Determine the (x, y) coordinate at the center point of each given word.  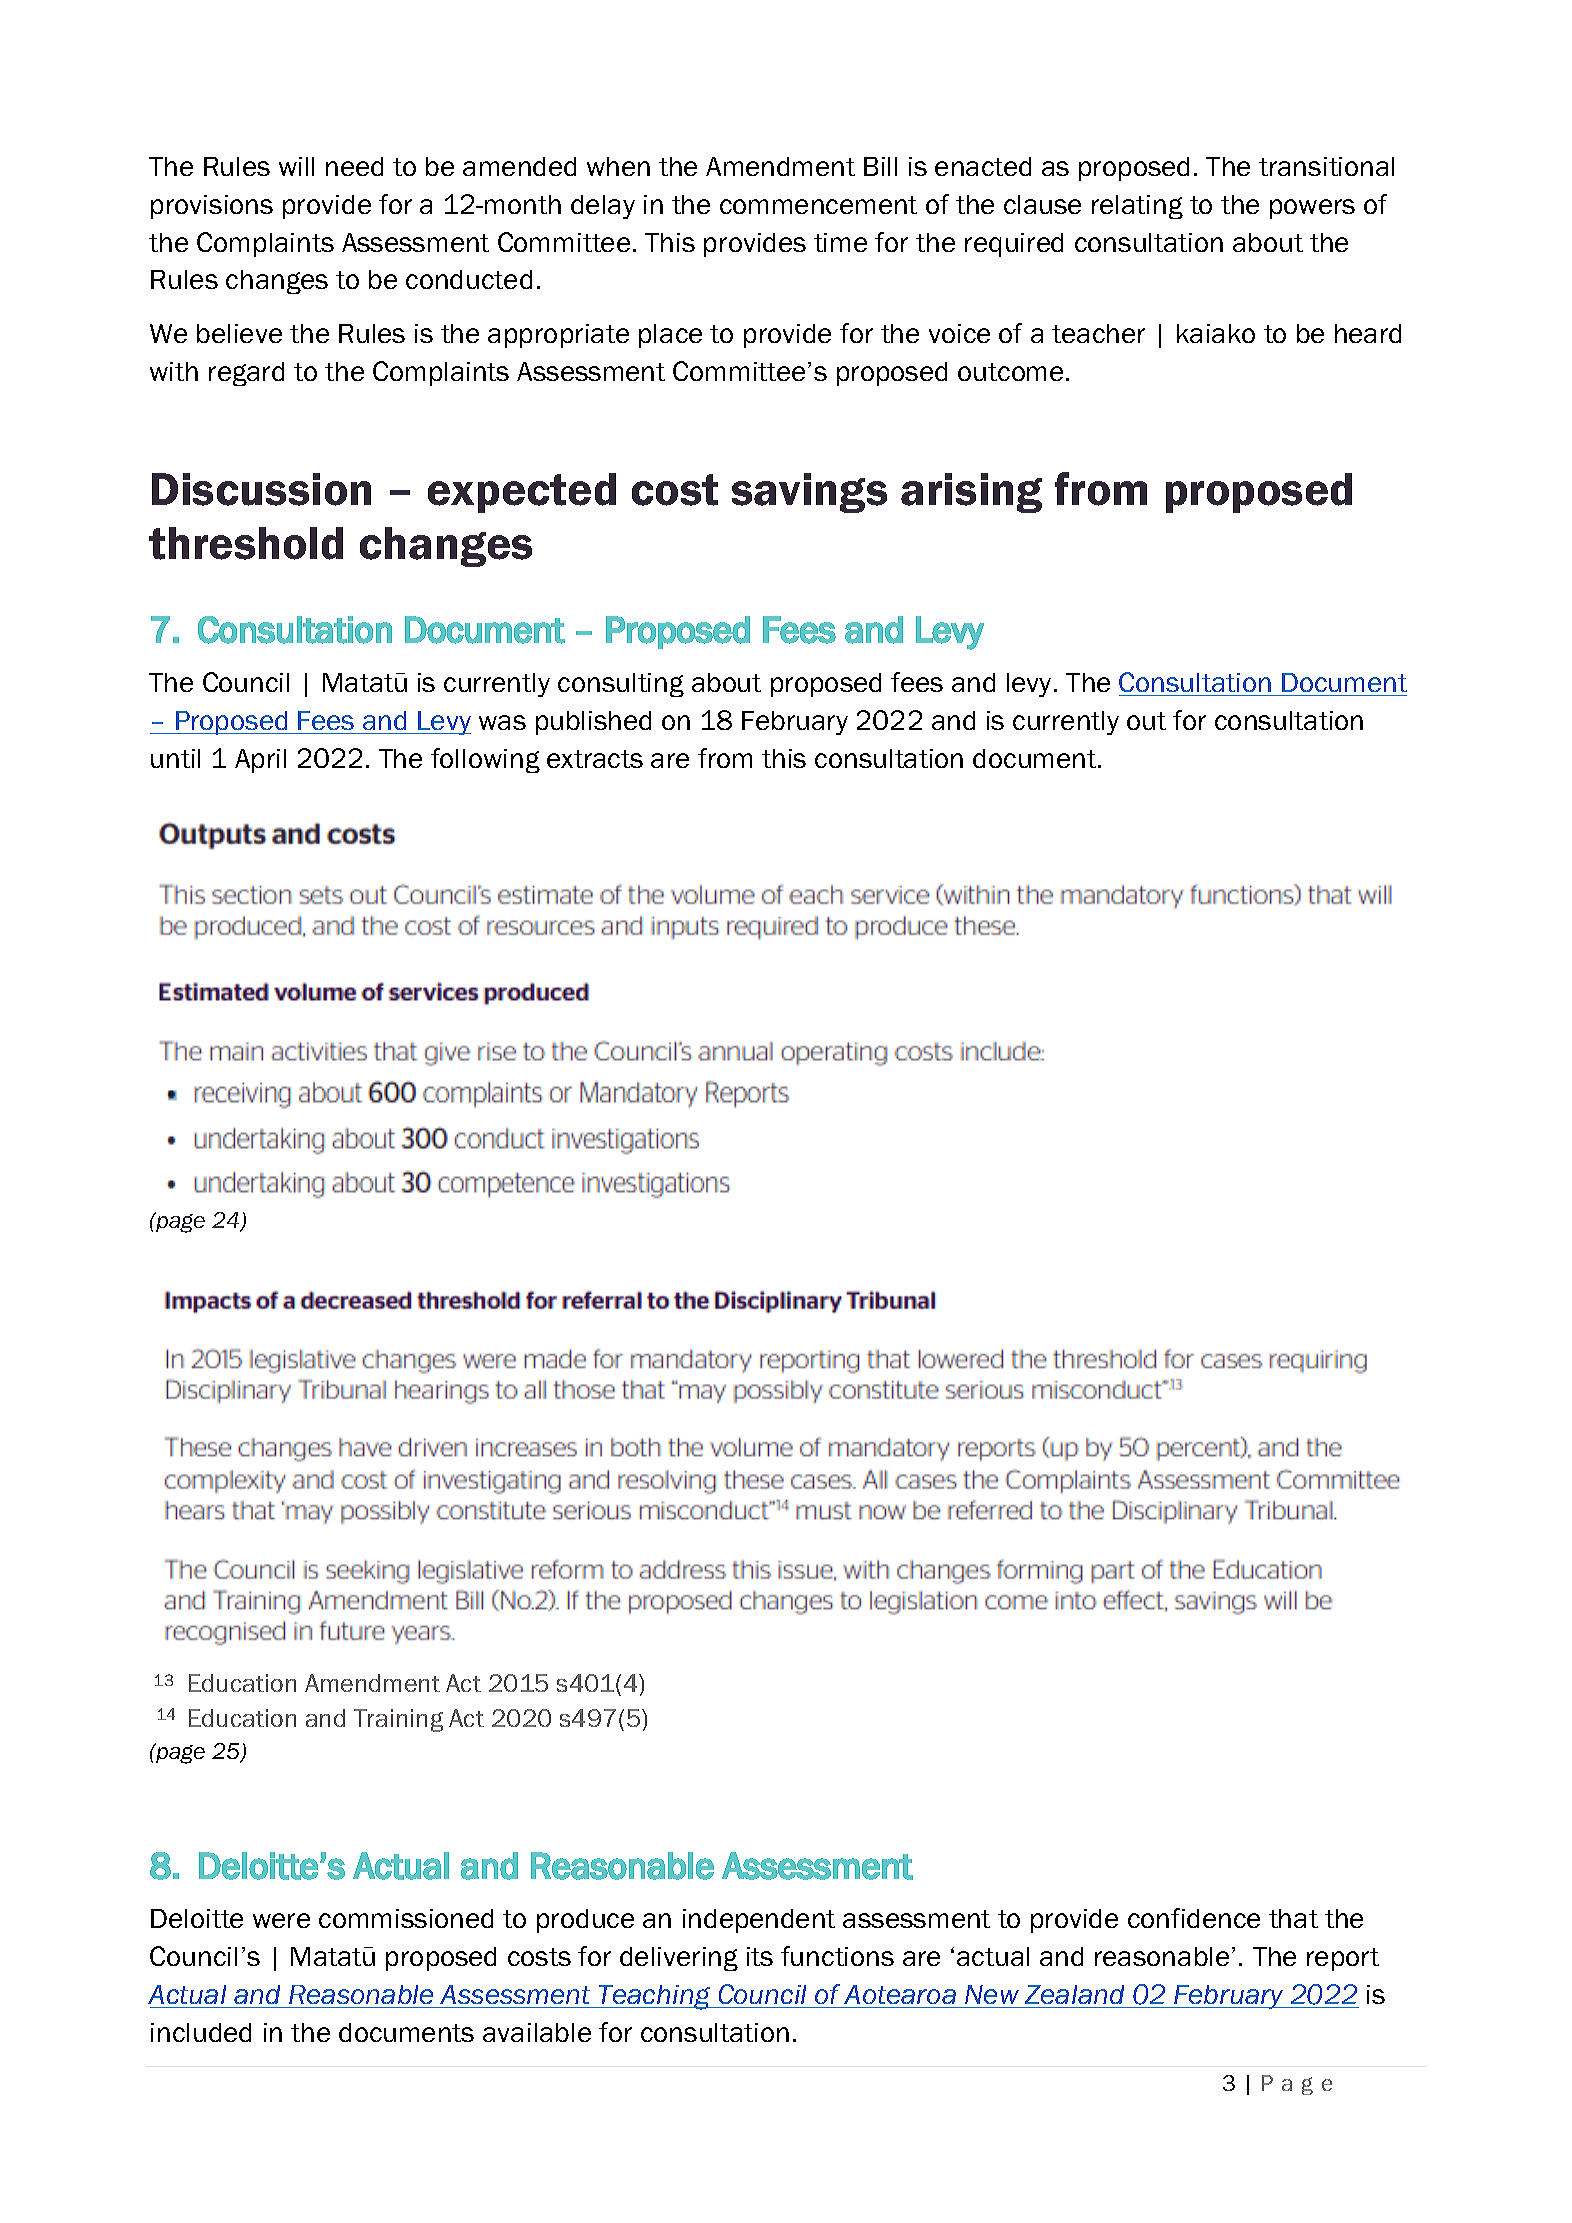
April (260, 761)
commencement (818, 205)
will (296, 166)
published (593, 723)
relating (1137, 207)
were (281, 1920)
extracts (595, 759)
